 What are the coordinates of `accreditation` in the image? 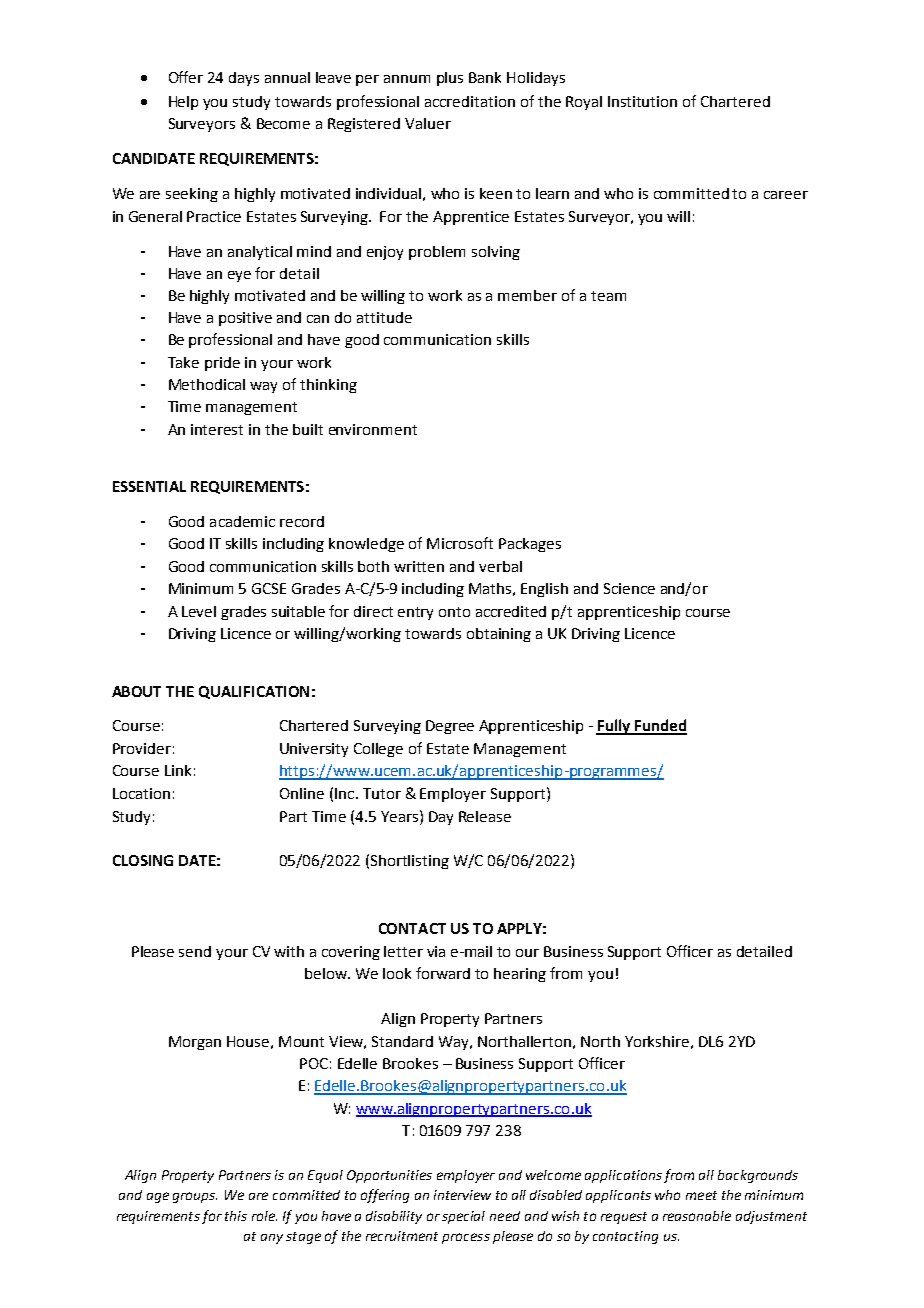 It's located at (470, 101).
